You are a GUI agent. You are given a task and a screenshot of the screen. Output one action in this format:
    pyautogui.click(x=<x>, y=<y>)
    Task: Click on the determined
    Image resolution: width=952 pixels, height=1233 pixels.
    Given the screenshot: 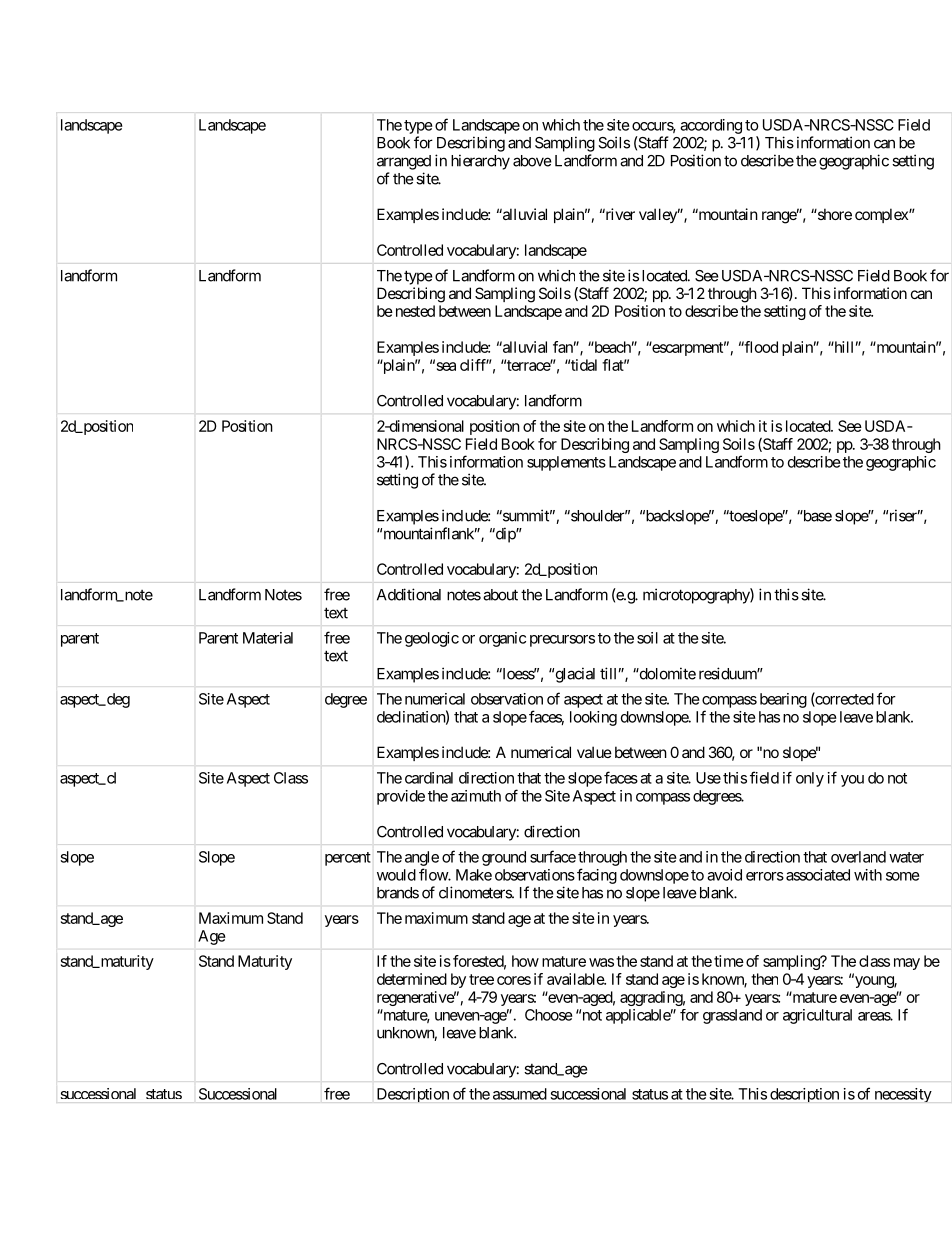 What is the action you would take?
    pyautogui.click(x=412, y=979)
